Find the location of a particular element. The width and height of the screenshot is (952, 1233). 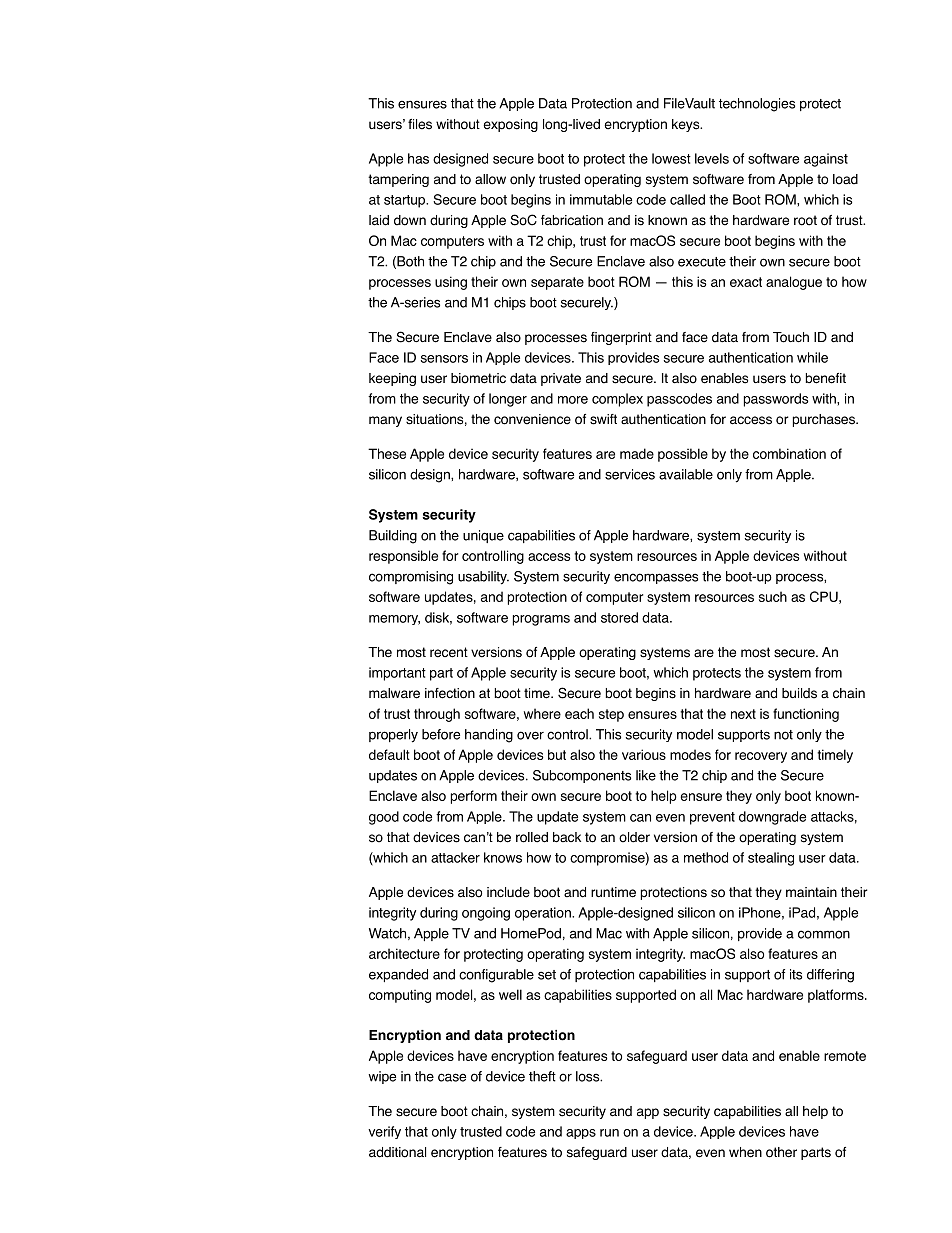

fingerprint is located at coordinates (621, 338).
